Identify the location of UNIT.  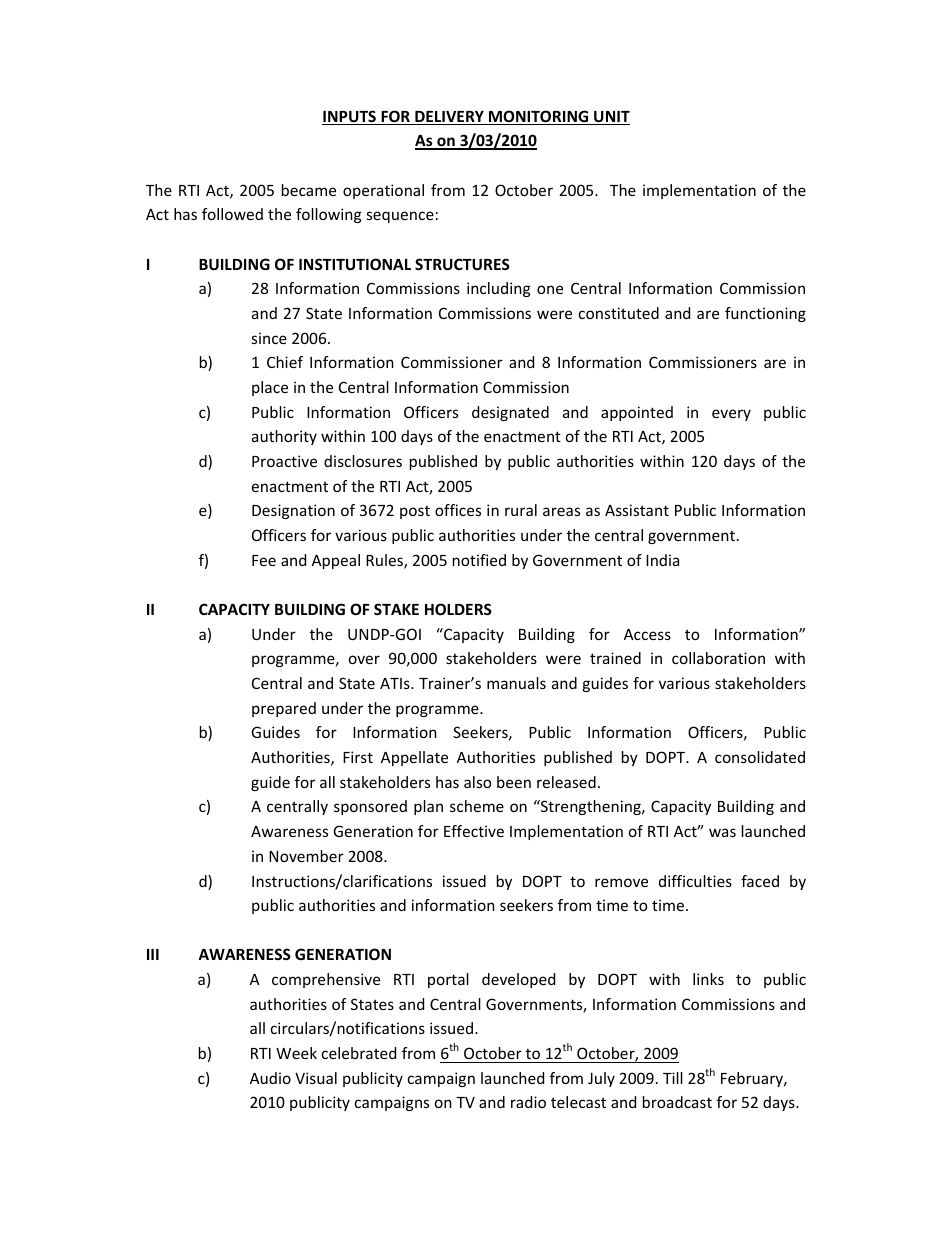
(611, 118).
